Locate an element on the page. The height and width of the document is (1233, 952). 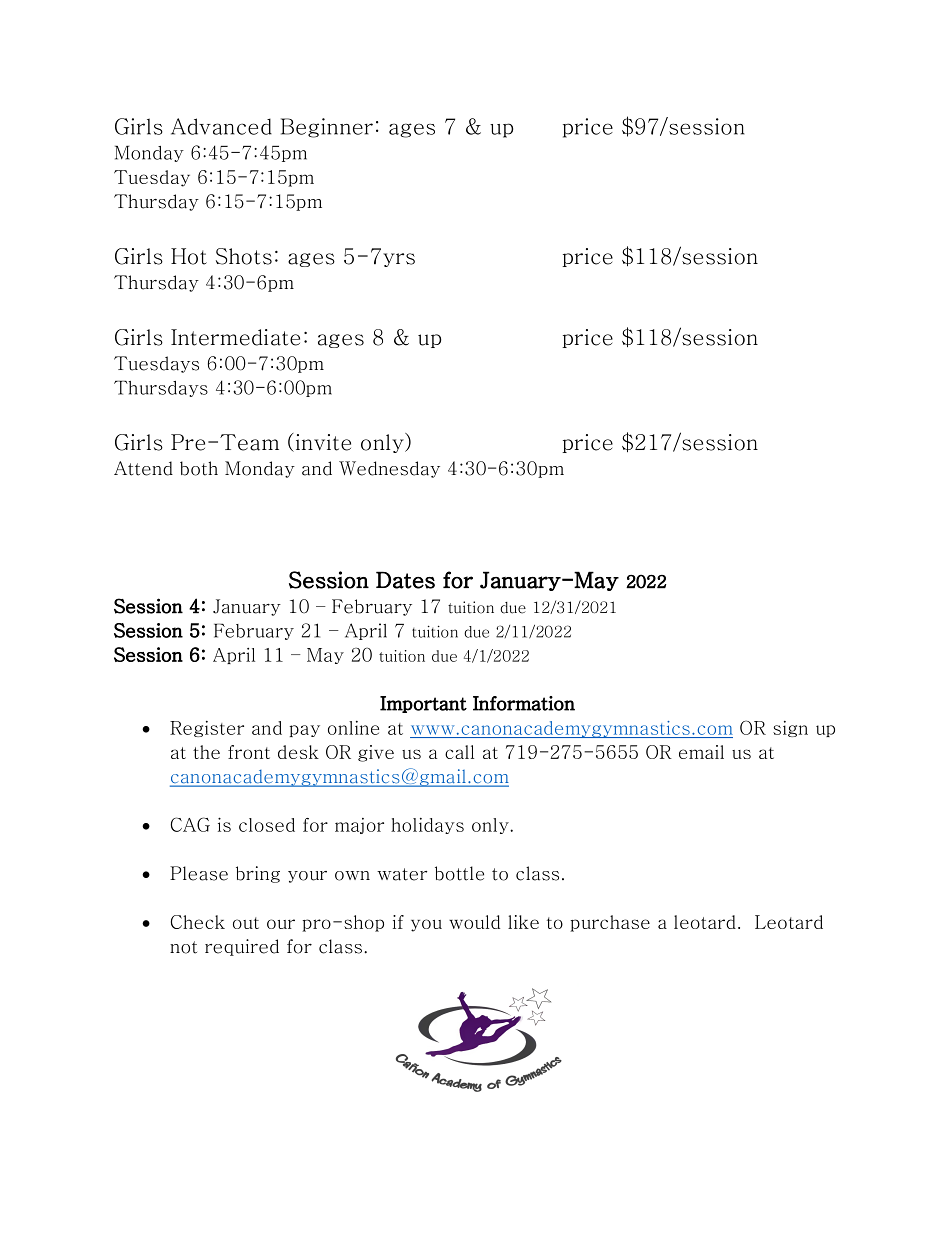
would is located at coordinates (474, 922).
